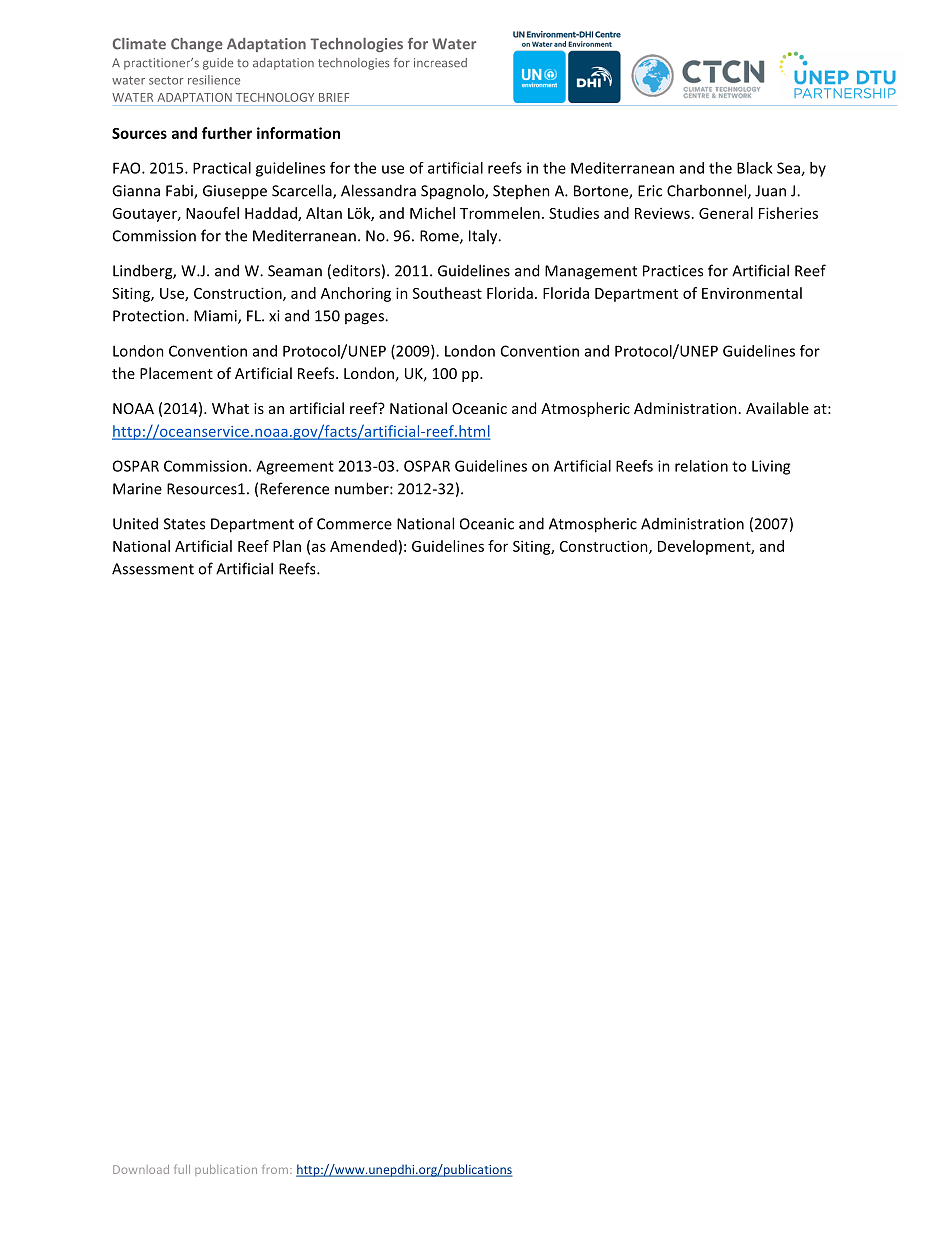 This document has height=1233, width=952. Describe the element at coordinates (216, 317) in the document. I see `Miami` at that location.
